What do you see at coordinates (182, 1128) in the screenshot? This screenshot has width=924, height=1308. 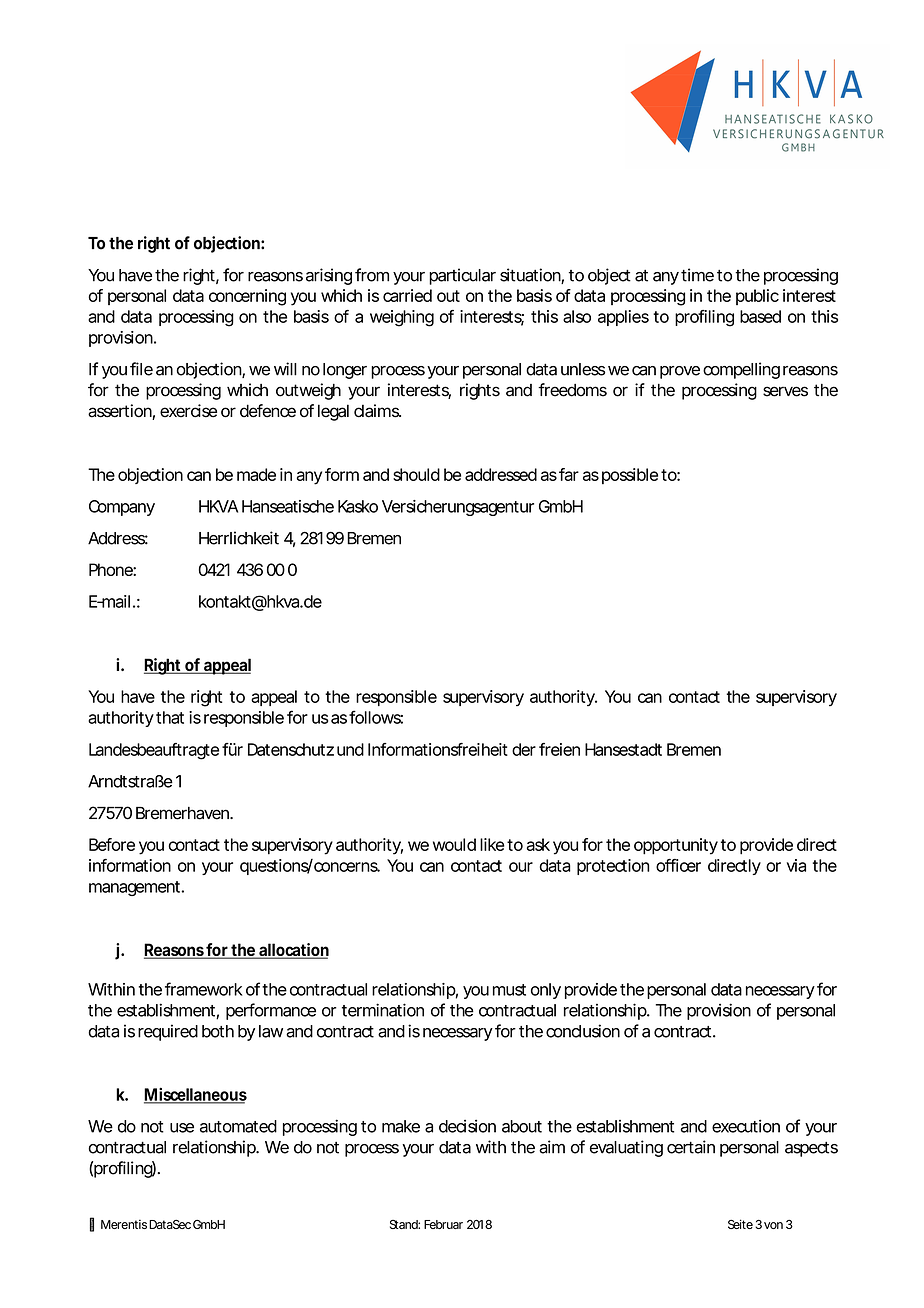 I see `use` at bounding box center [182, 1128].
